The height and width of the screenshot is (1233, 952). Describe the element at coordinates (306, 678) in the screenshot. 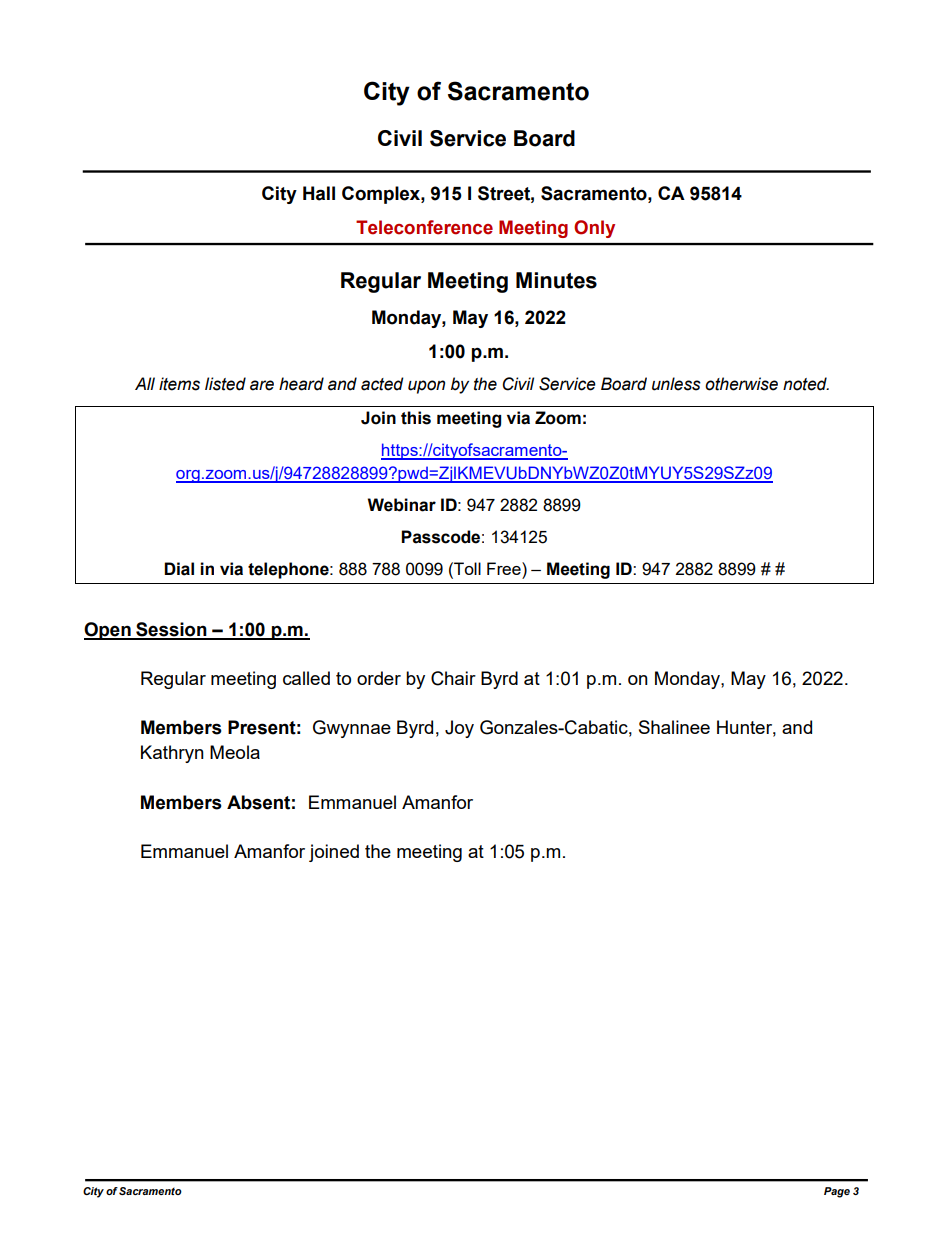

I see `called` at that location.
